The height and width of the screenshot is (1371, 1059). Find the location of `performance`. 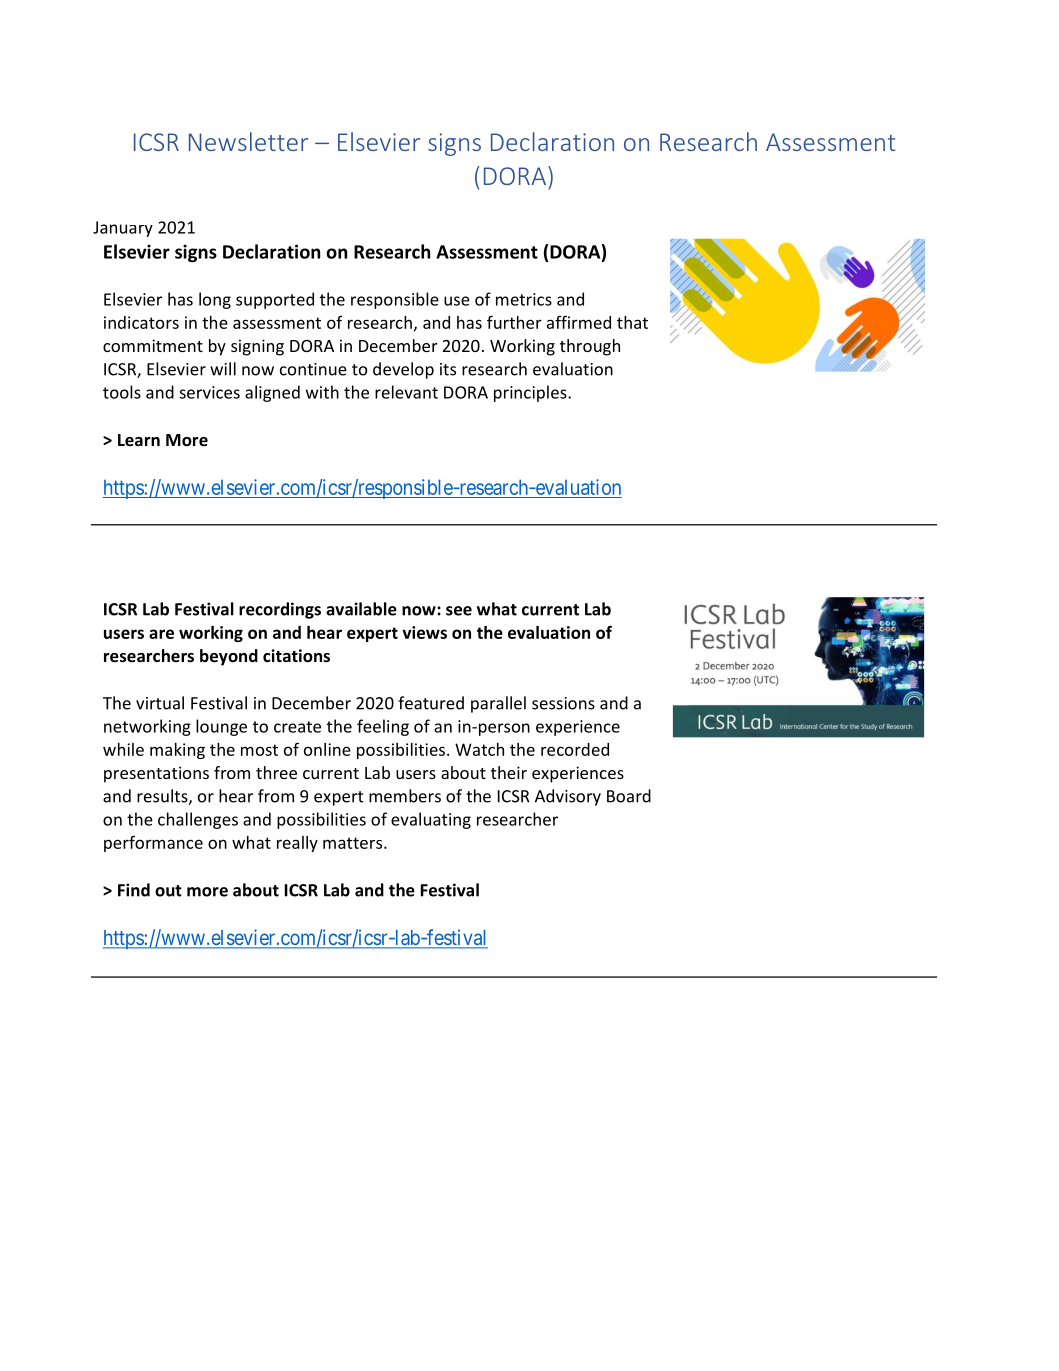

performance is located at coordinates (153, 843).
